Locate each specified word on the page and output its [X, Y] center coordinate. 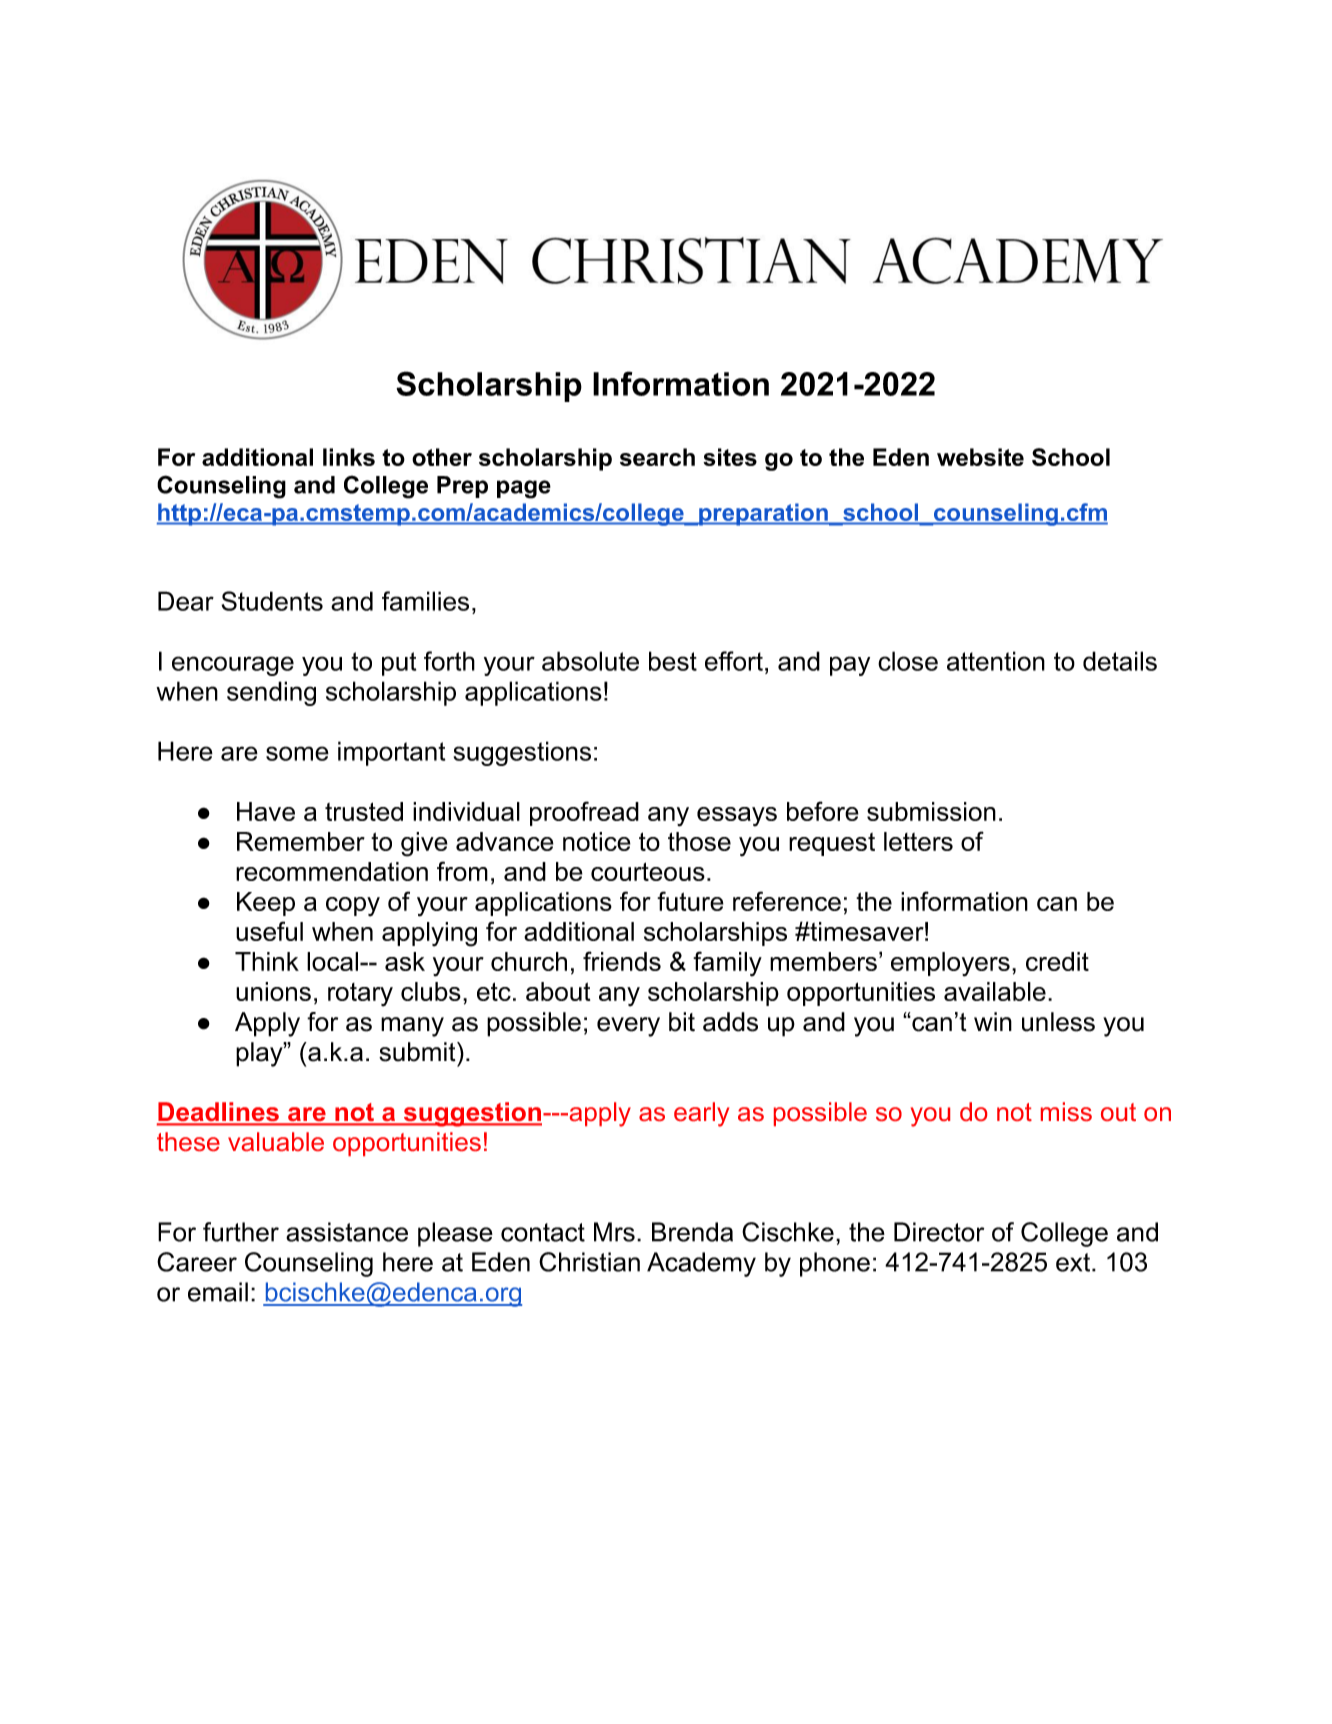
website [980, 457]
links [349, 457]
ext [1073, 1262]
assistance [347, 1232]
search [657, 457]
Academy [701, 1264]
